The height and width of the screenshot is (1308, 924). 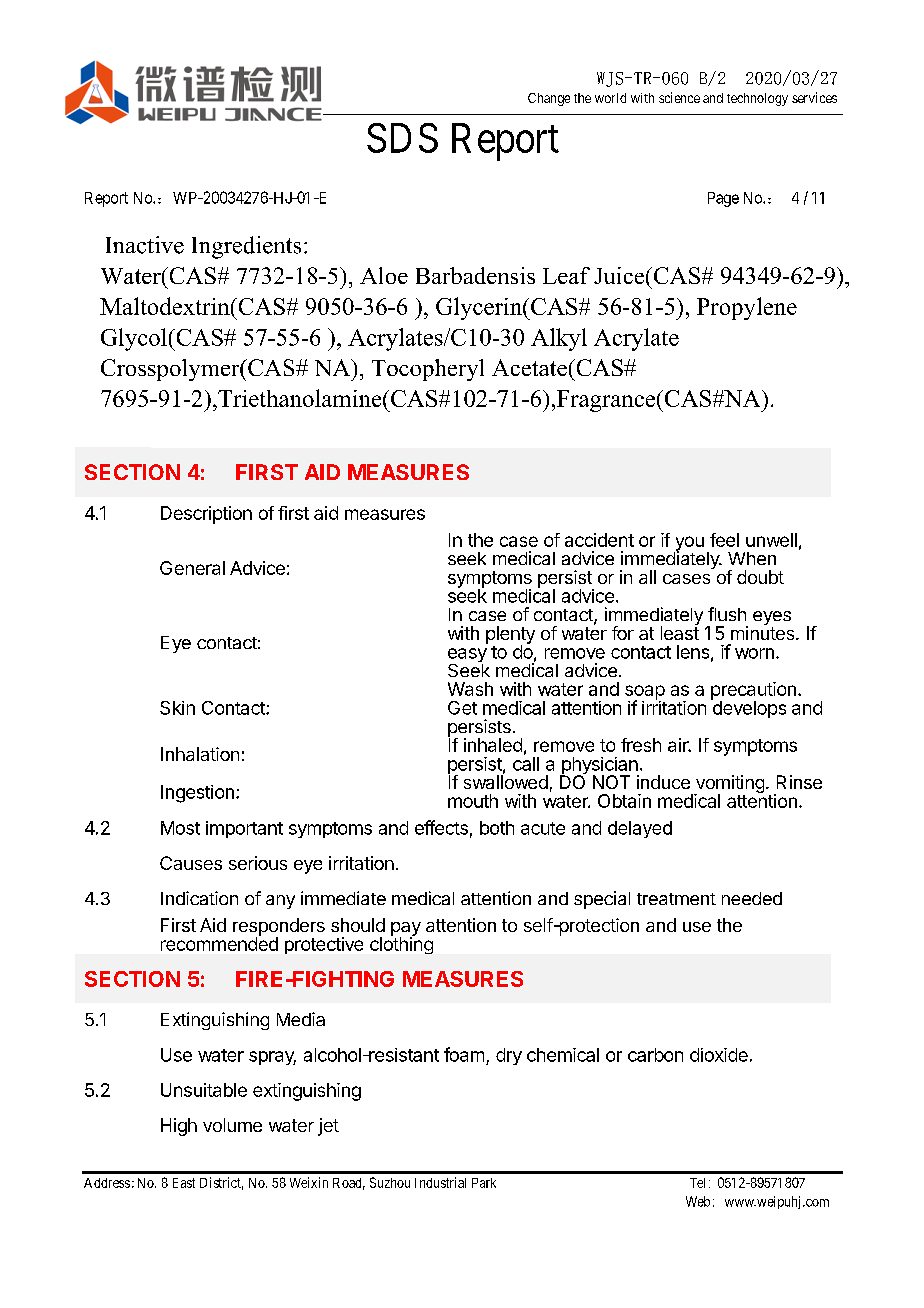 I want to click on dioxide, so click(x=719, y=1055).
